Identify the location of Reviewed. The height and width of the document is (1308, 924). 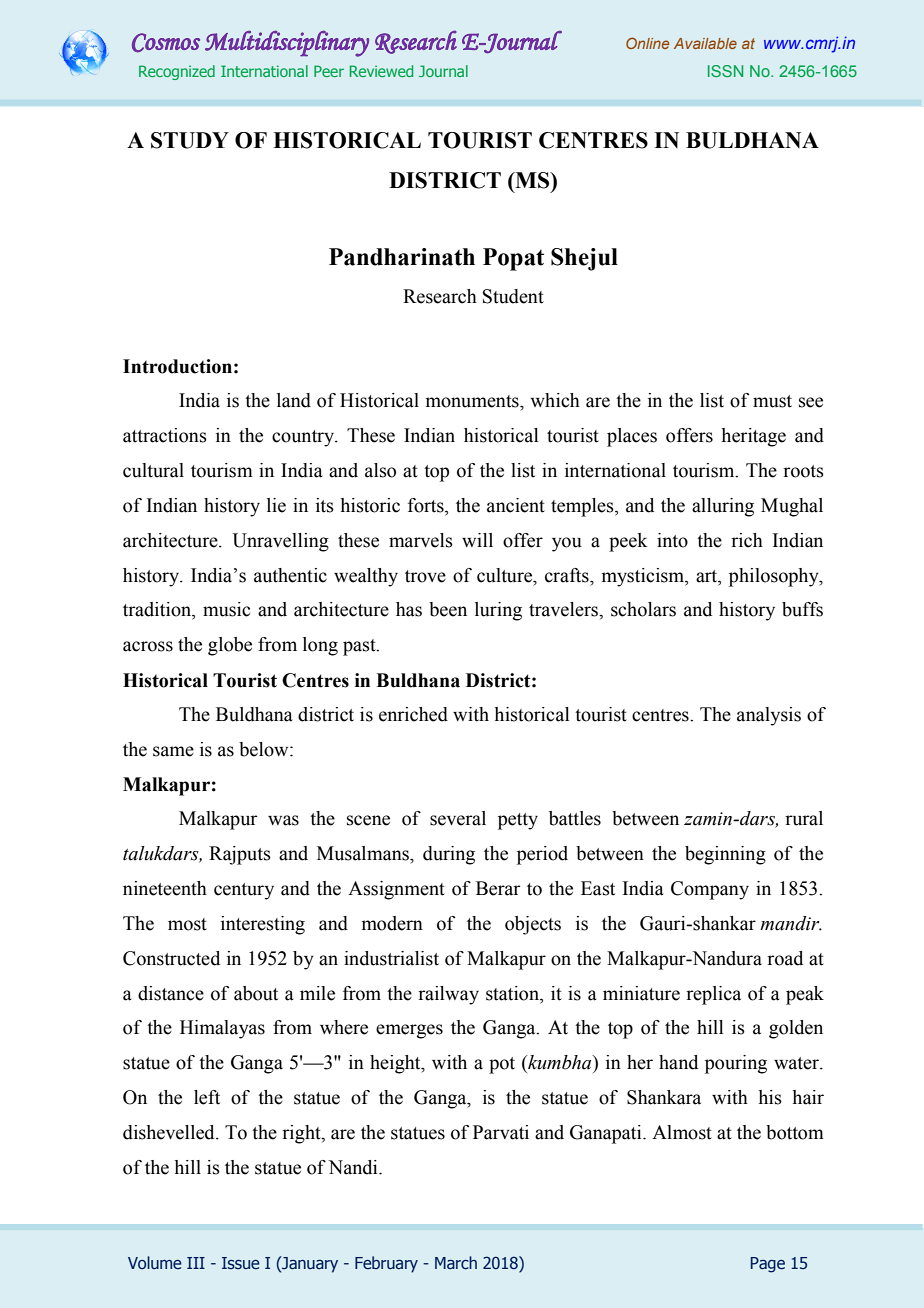
(381, 71).
